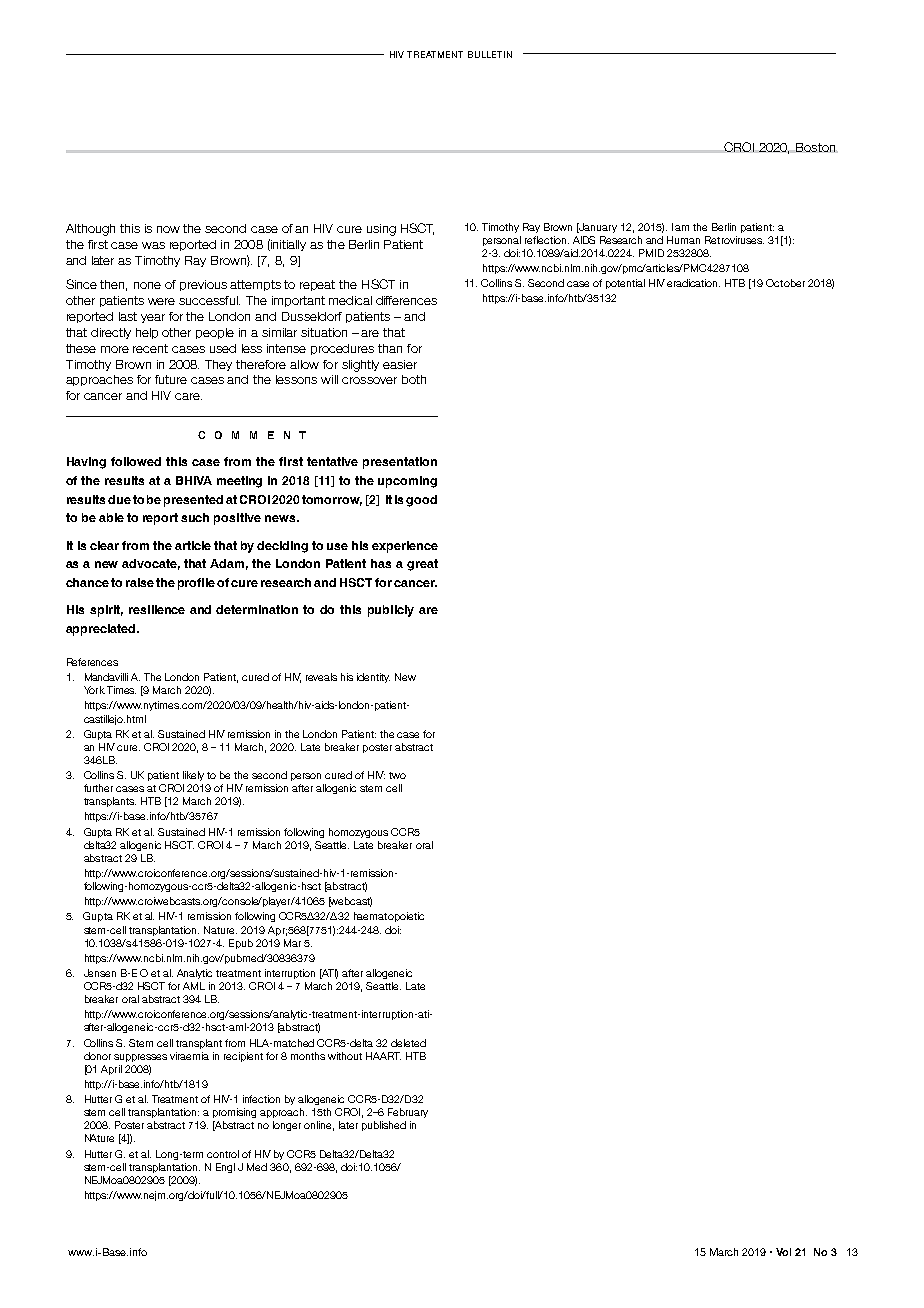 This document has width=924, height=1308. I want to click on great, so click(422, 565).
